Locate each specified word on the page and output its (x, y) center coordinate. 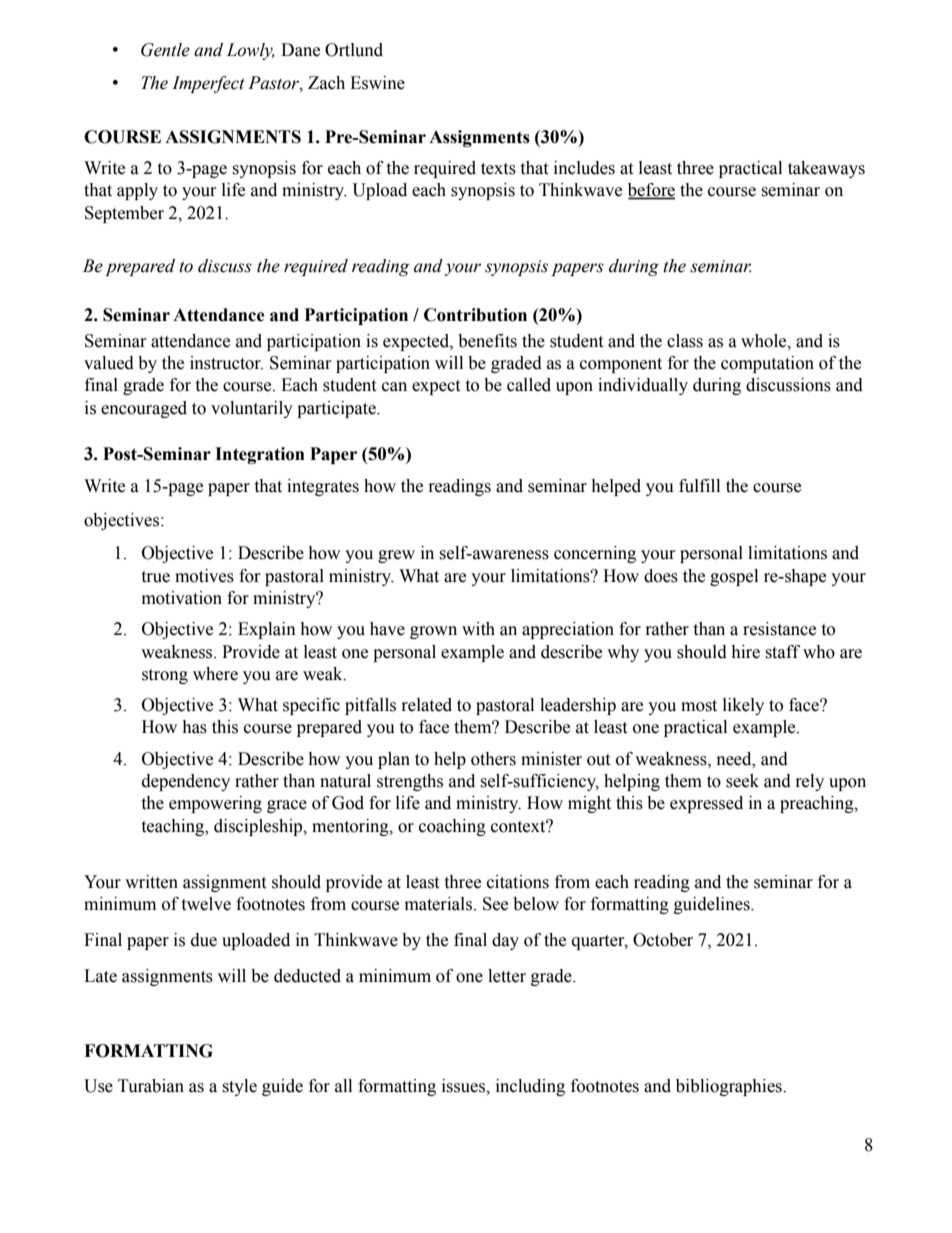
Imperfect (208, 84)
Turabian (151, 1086)
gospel (734, 577)
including (530, 1087)
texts (498, 169)
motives (204, 576)
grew (396, 556)
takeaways (826, 169)
